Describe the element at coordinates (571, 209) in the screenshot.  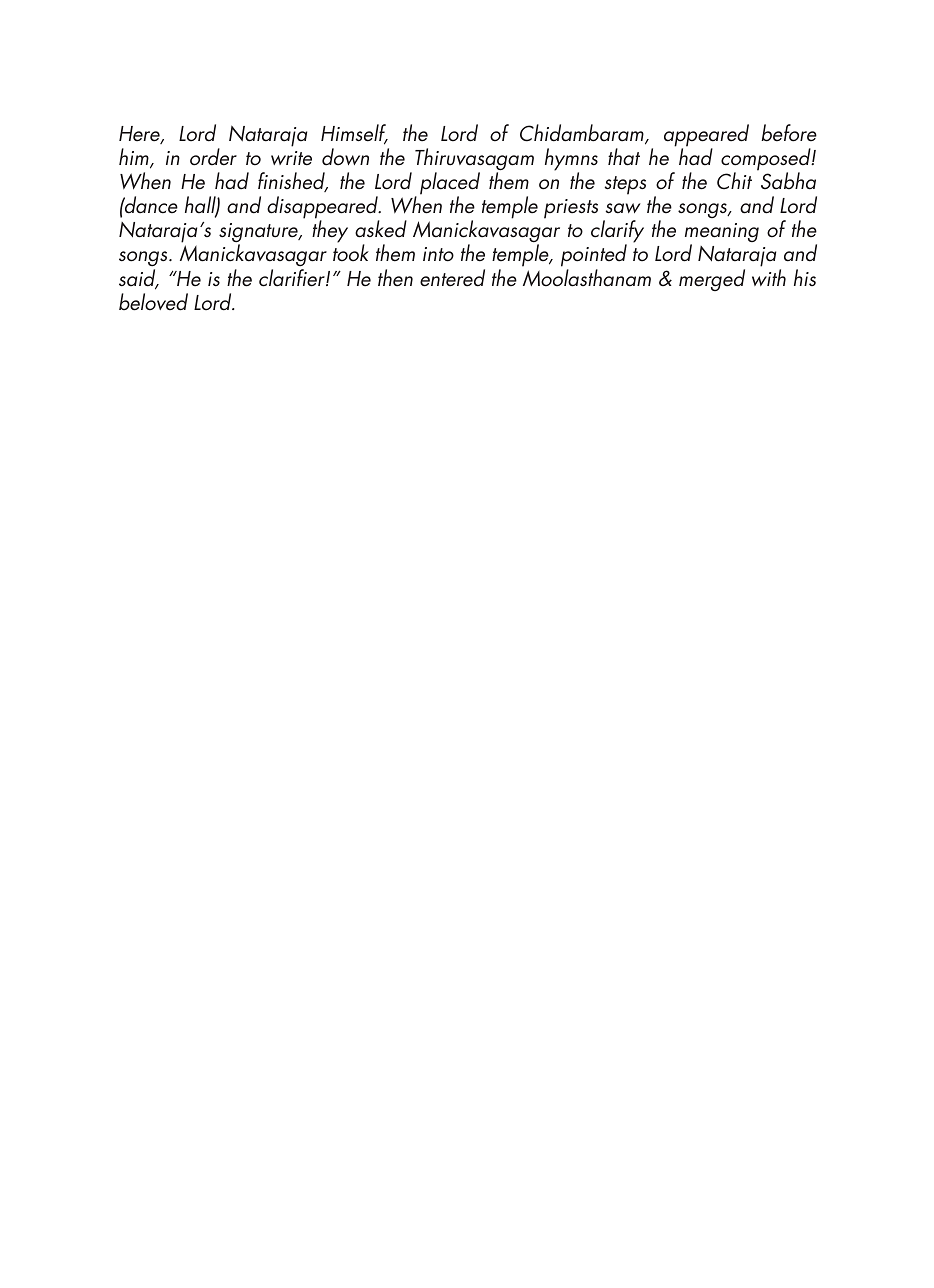
I see `priests` at that location.
